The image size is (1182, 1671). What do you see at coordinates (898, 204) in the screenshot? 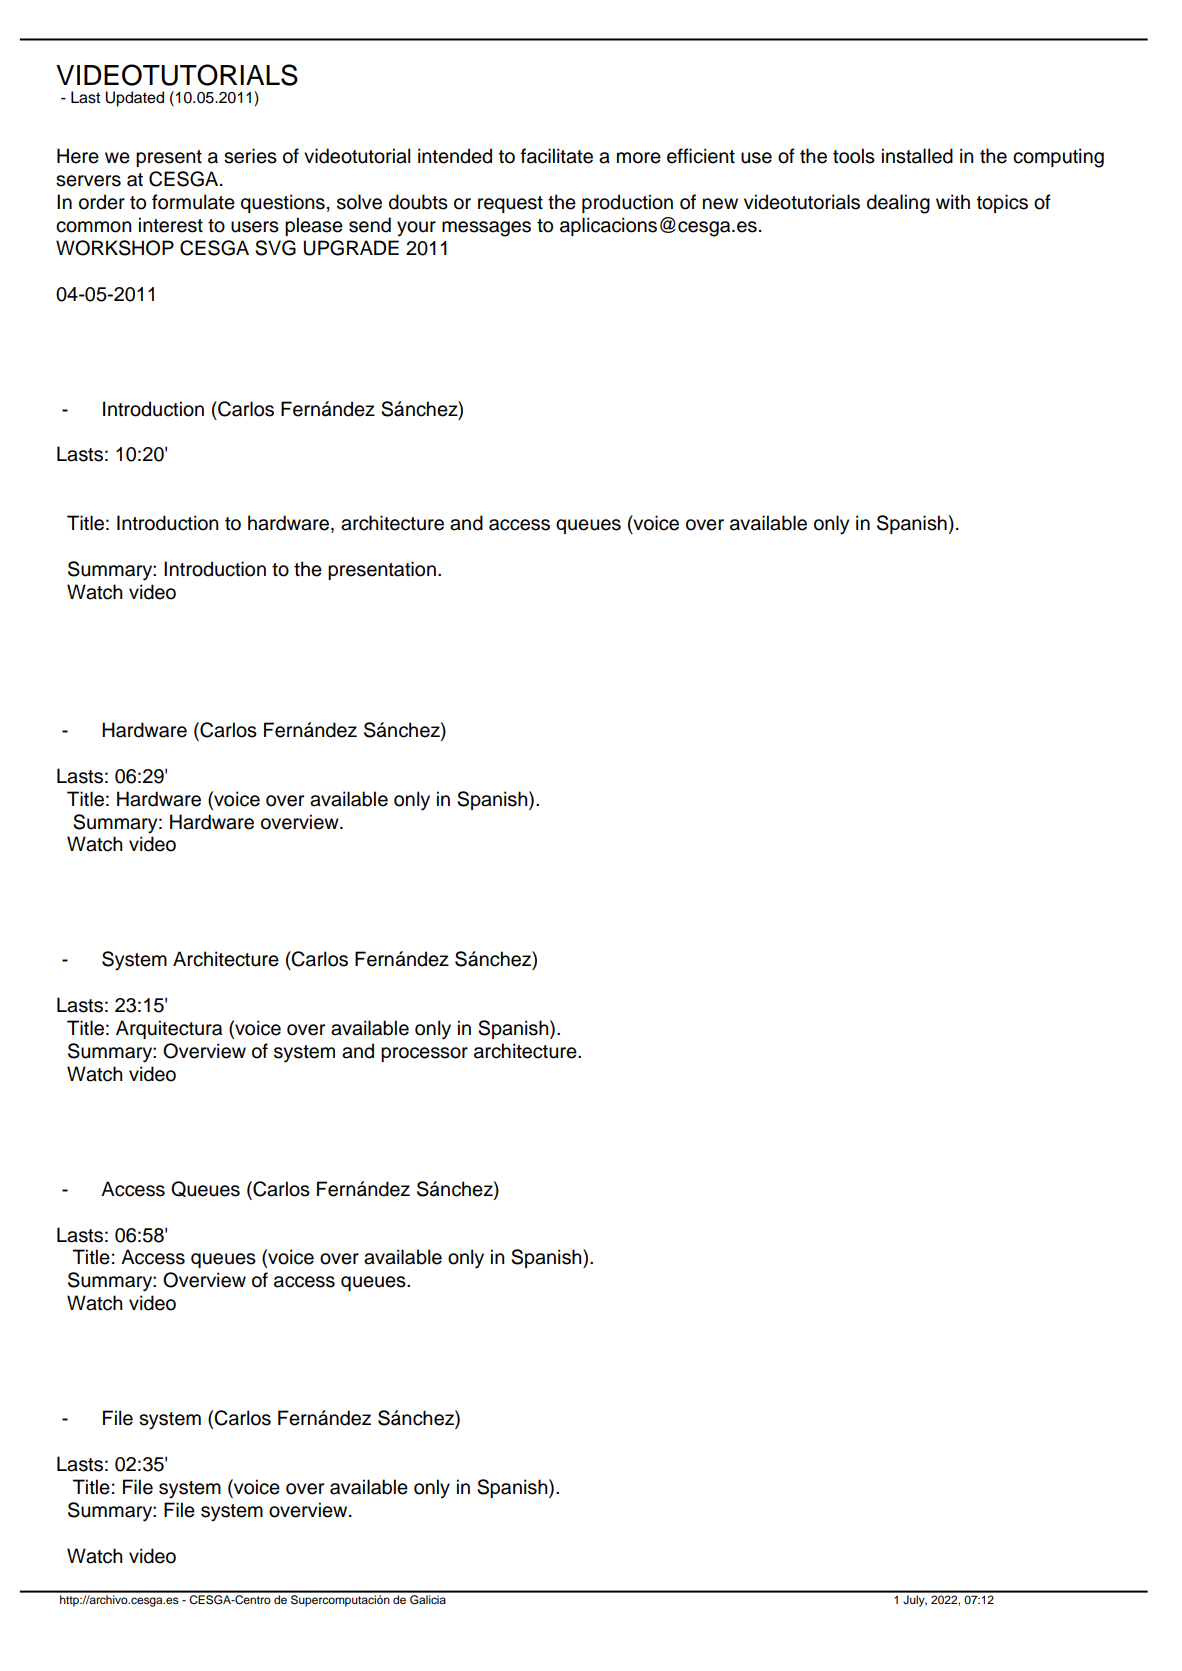
I see `dealing` at bounding box center [898, 204].
